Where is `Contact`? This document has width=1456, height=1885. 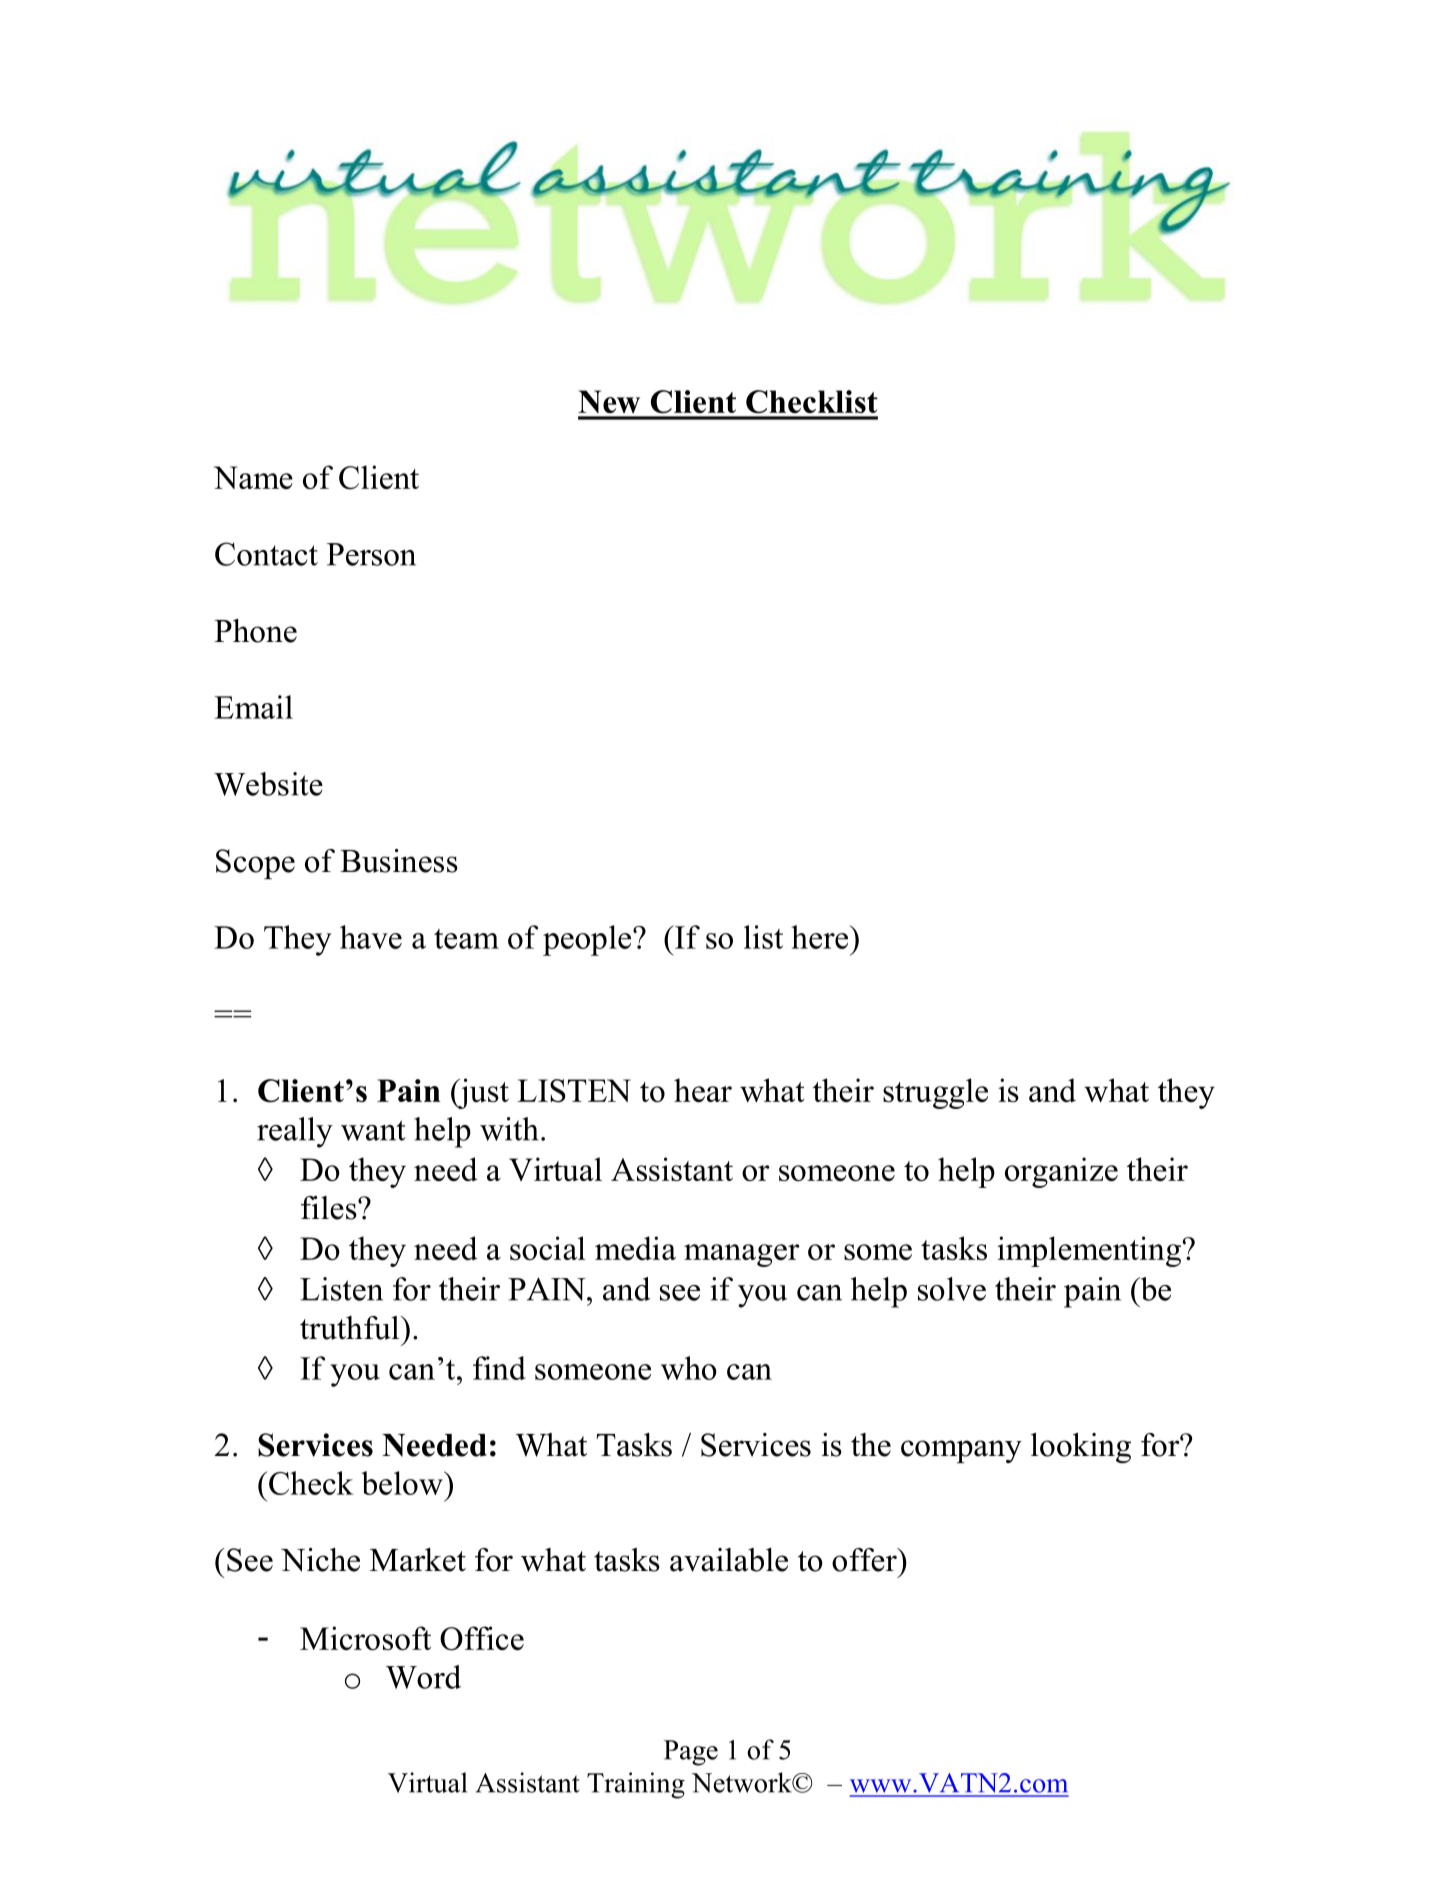 Contact is located at coordinates (266, 554).
